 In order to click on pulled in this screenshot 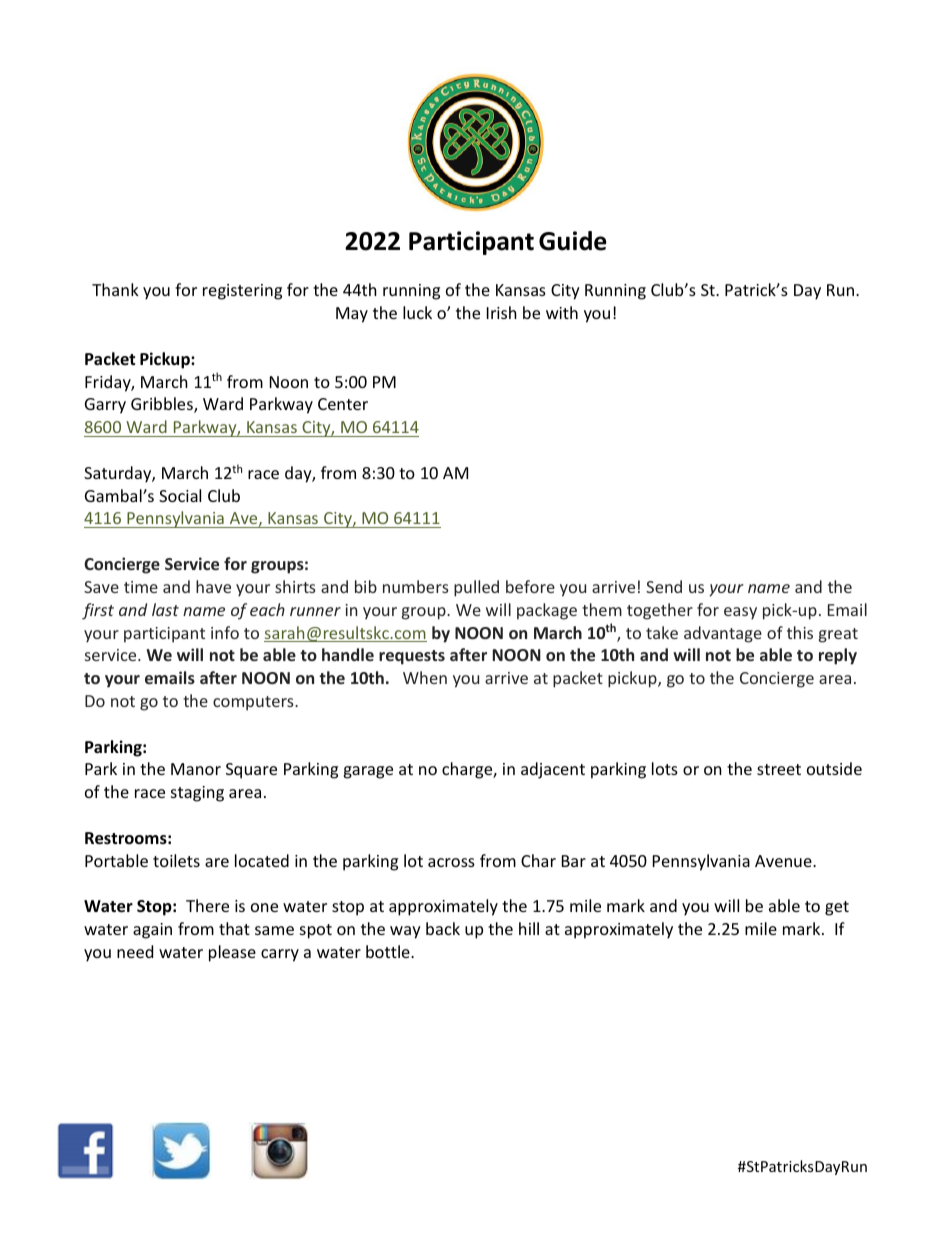, I will do `click(476, 588)`.
